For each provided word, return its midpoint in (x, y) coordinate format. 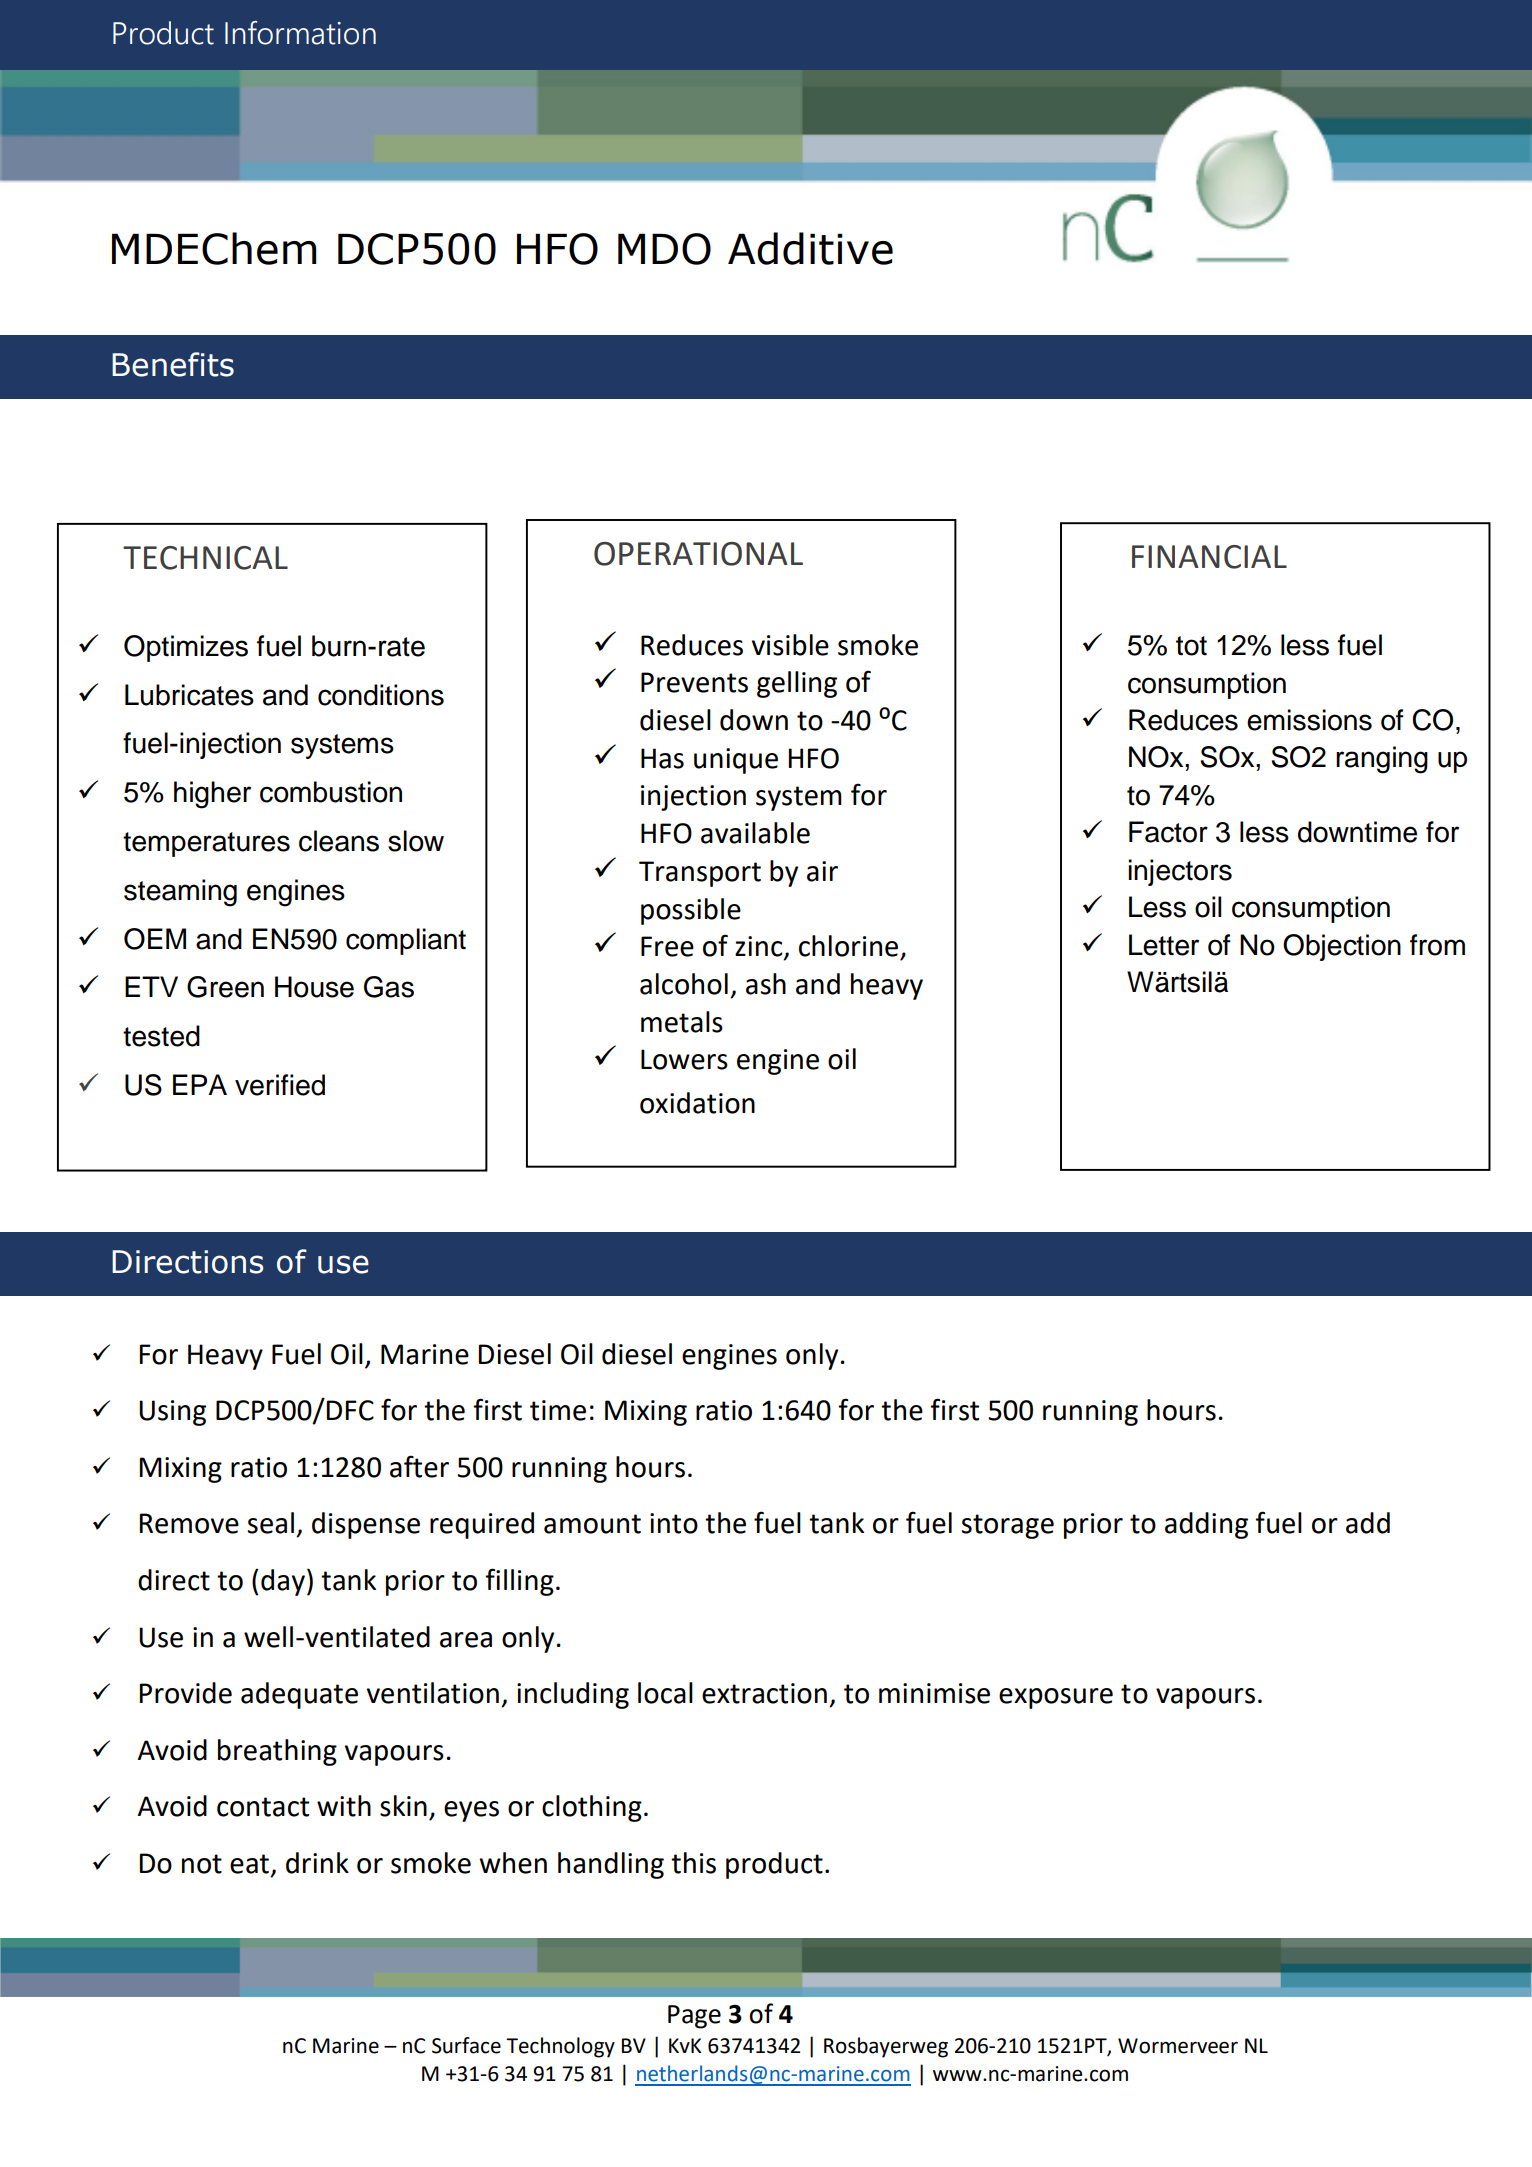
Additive (810, 248)
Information (300, 33)
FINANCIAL (1209, 557)
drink (317, 1863)
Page (694, 2017)
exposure (1056, 1698)
